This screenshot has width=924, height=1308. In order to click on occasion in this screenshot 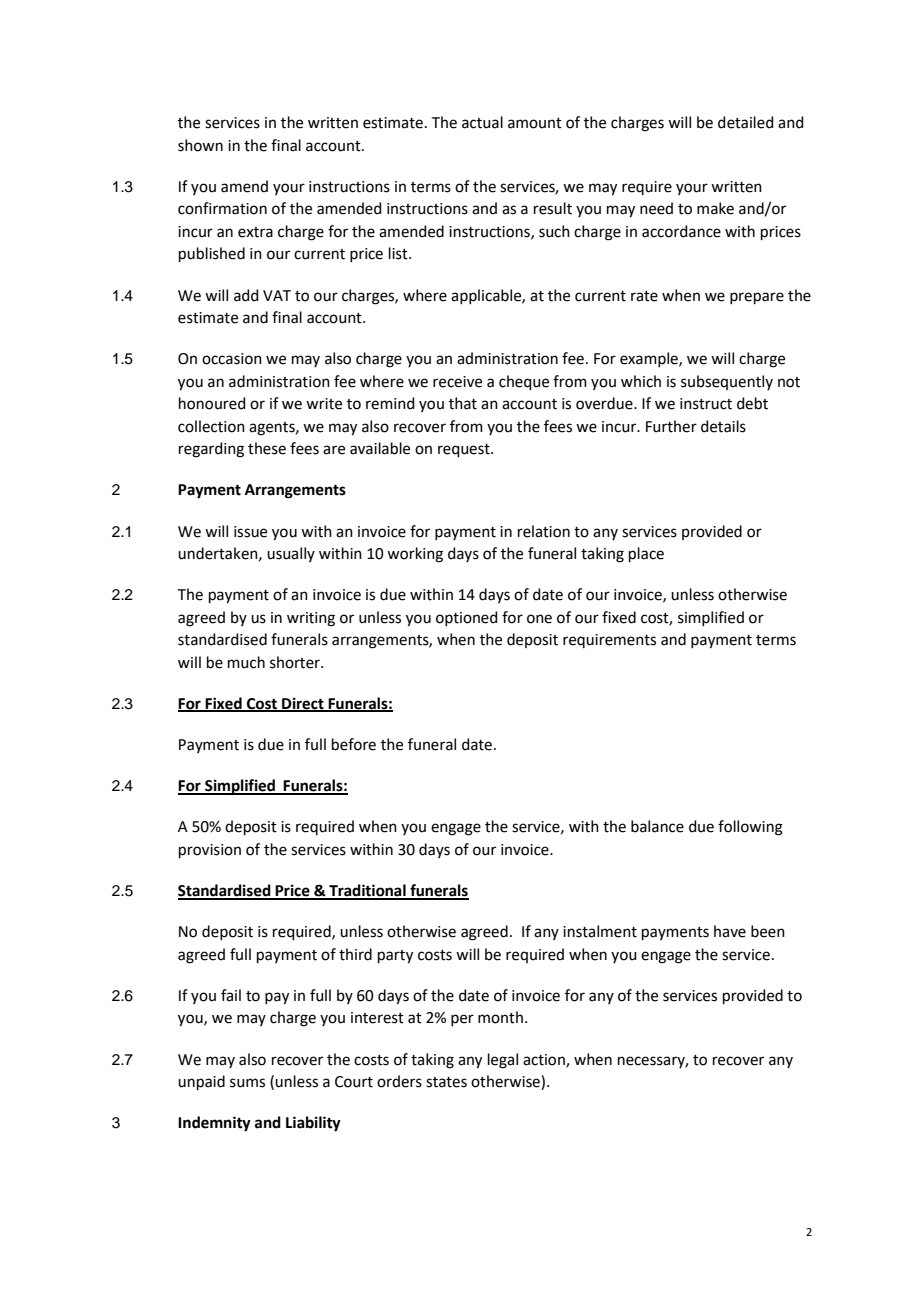, I will do `click(232, 359)`.
